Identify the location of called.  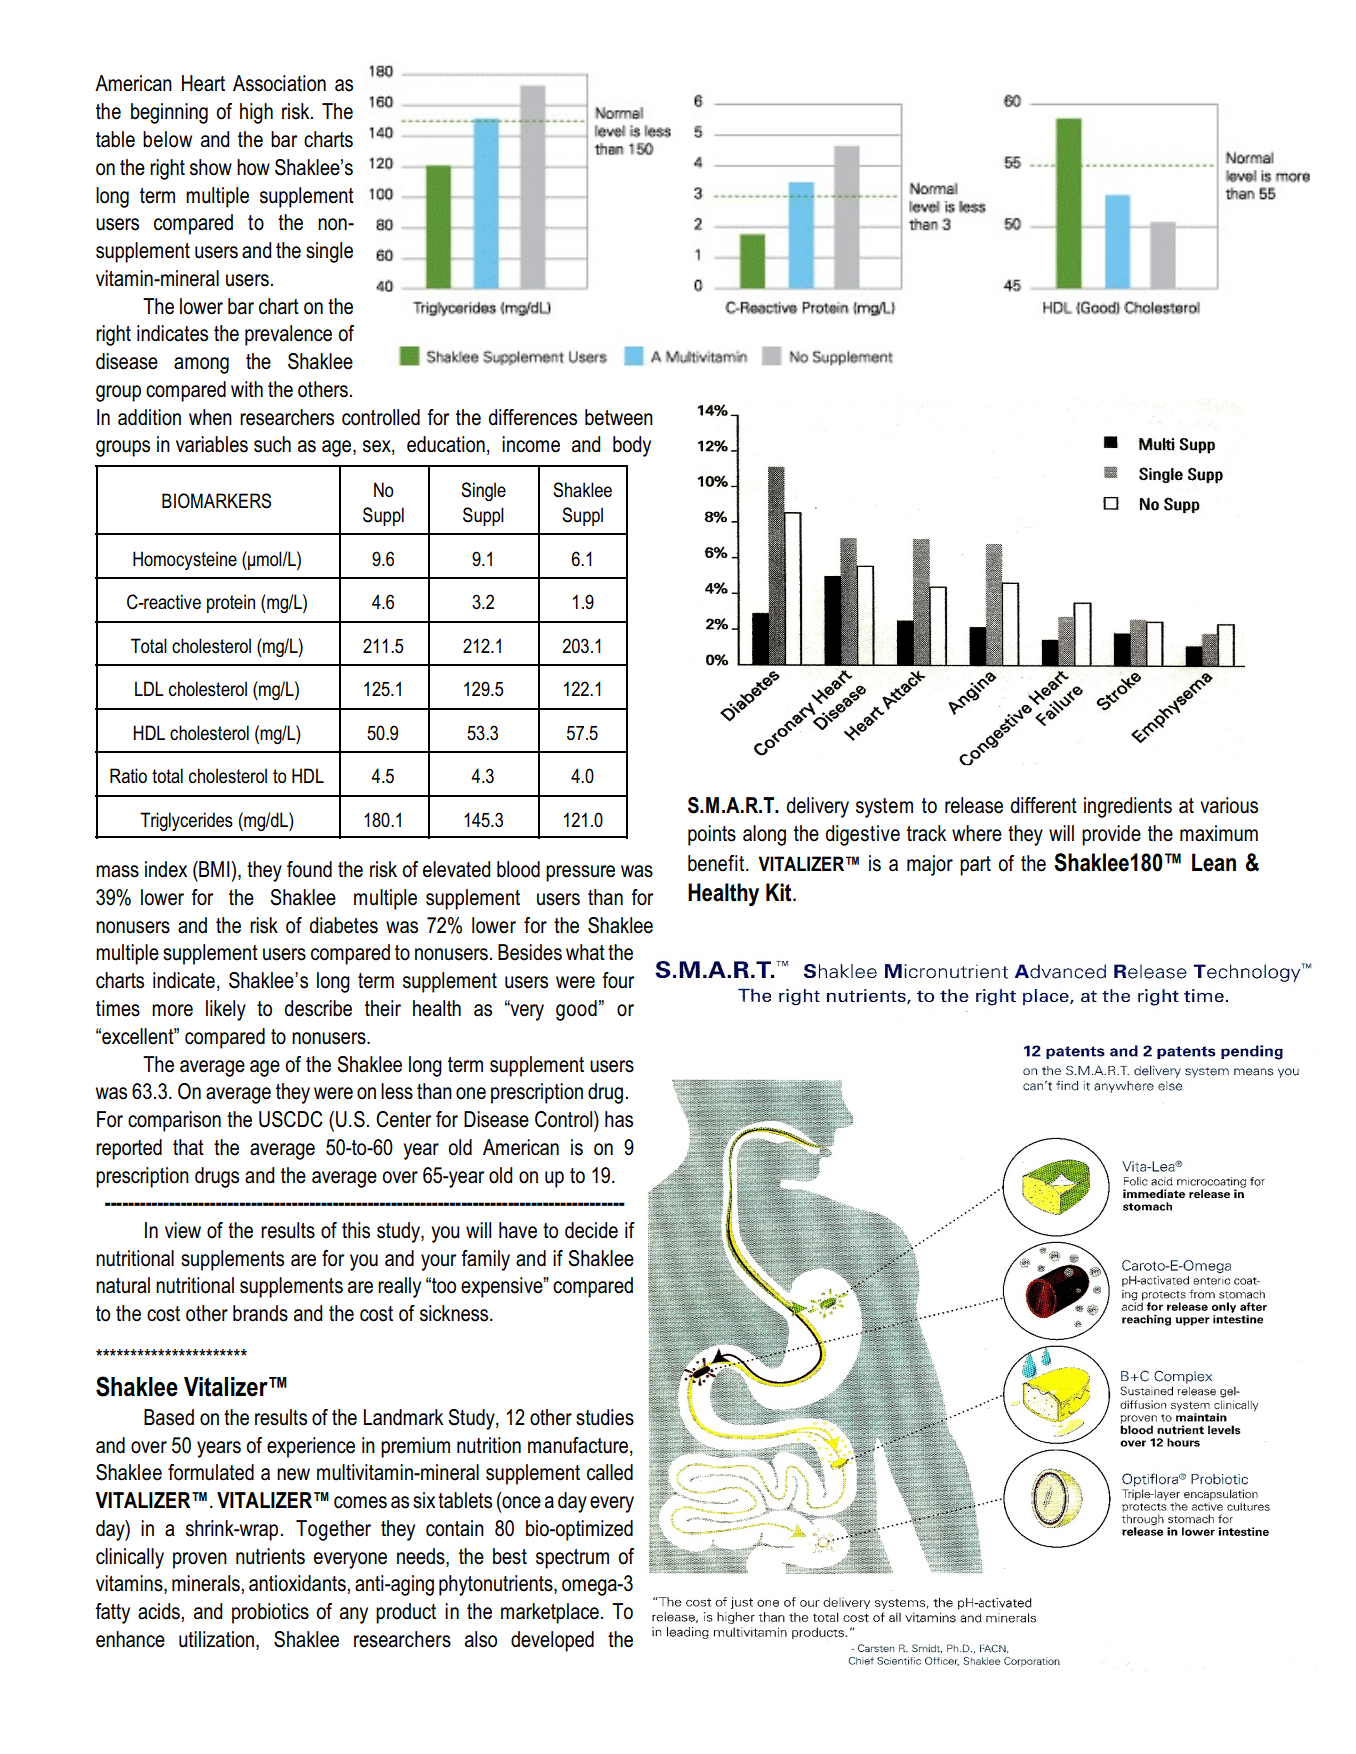
(610, 1472).
